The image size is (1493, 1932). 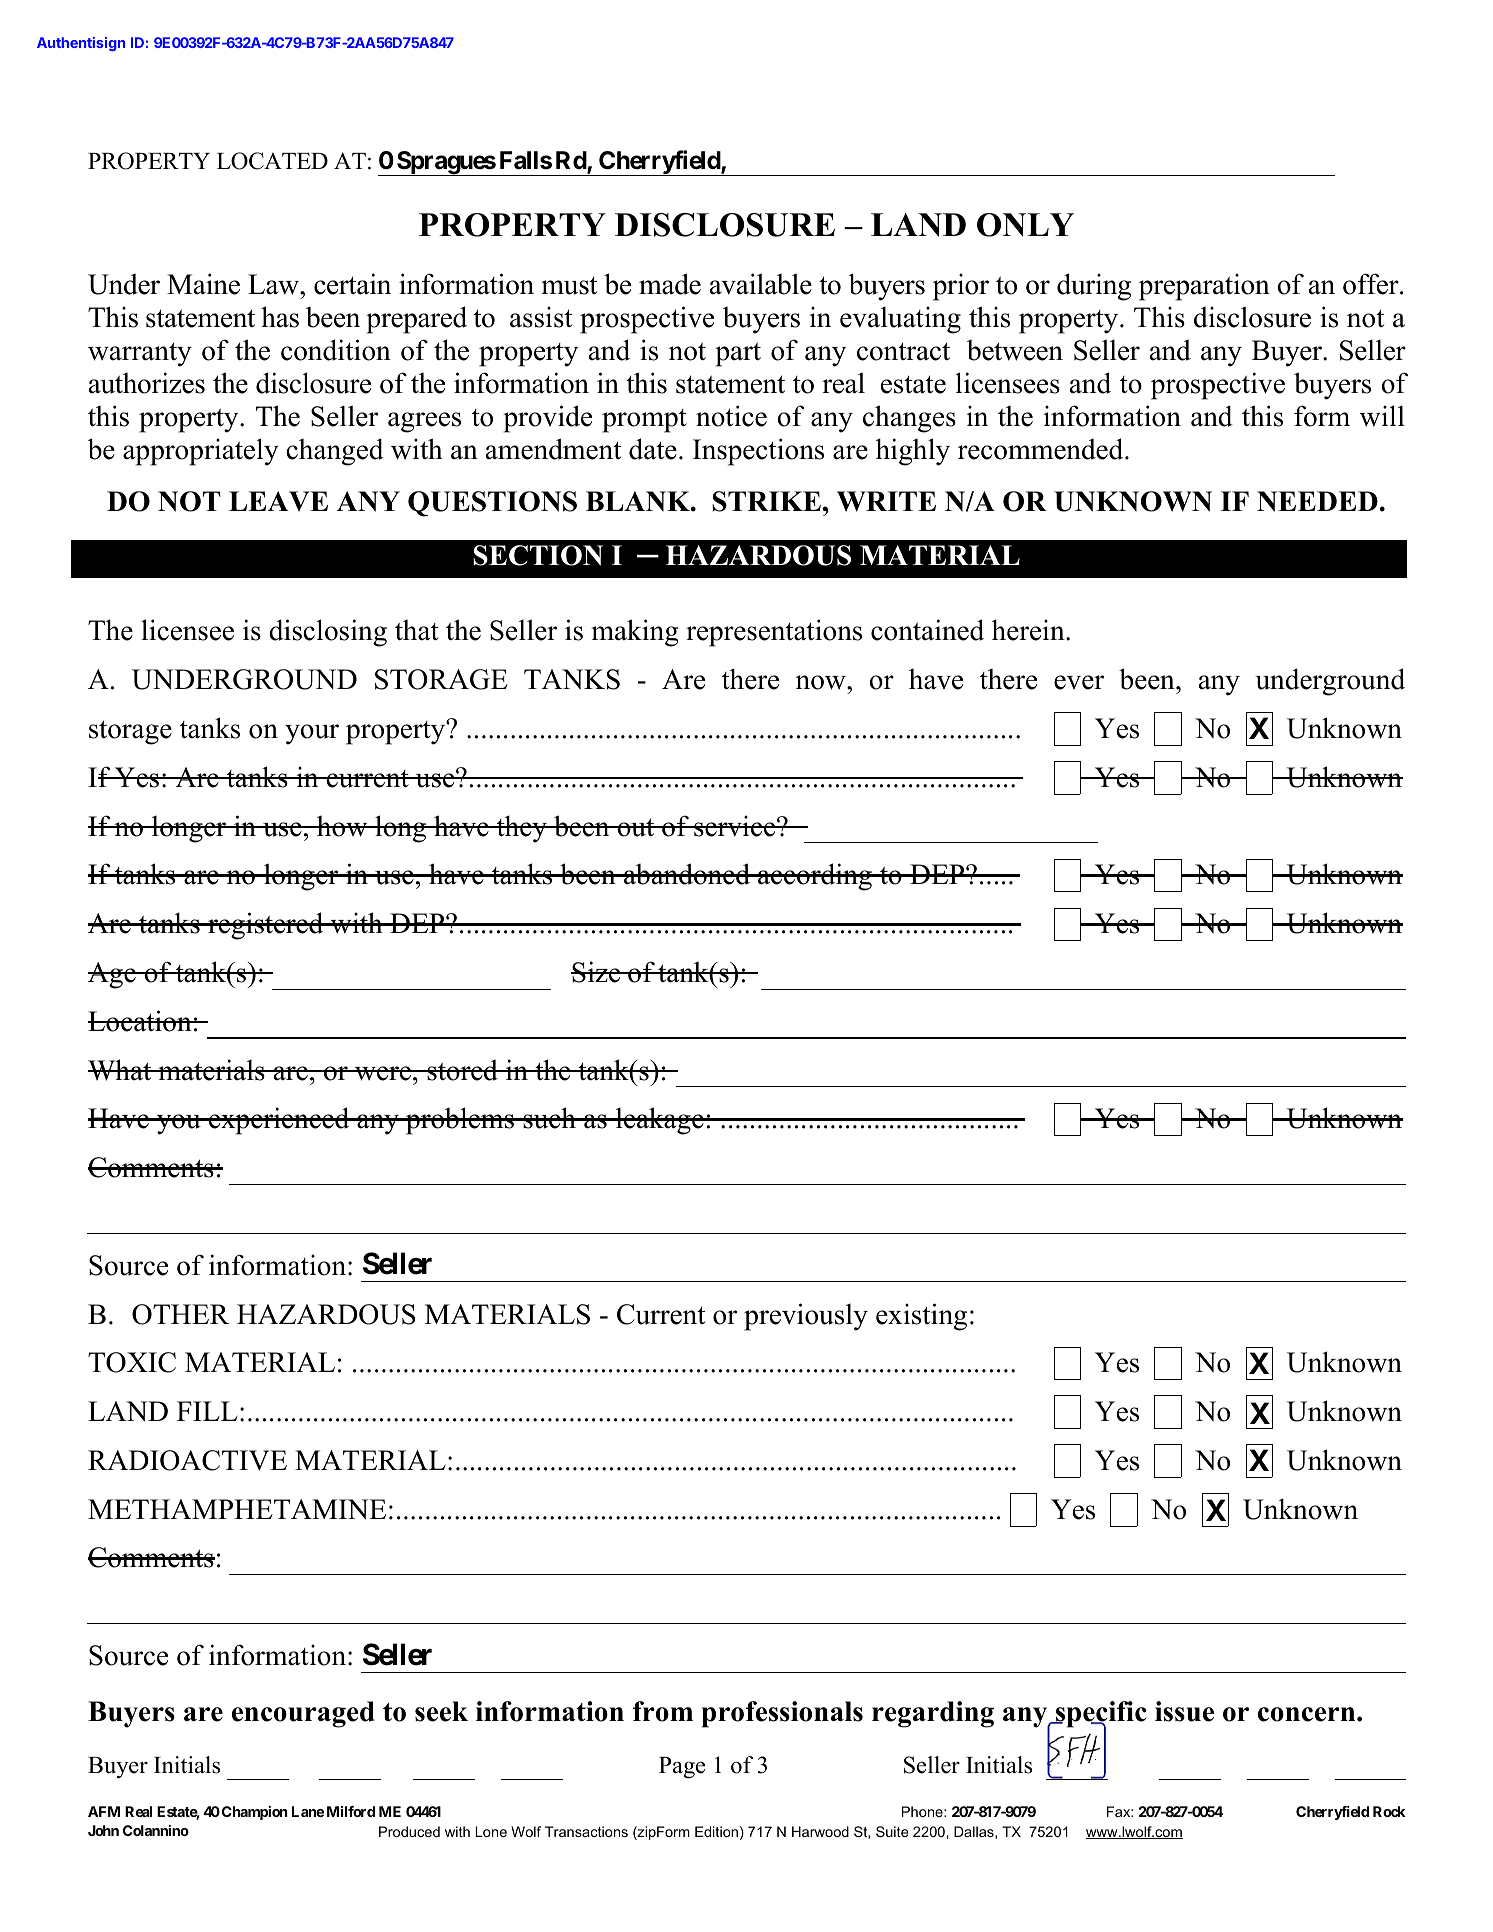 I want to click on Page, so click(x=682, y=1768).
